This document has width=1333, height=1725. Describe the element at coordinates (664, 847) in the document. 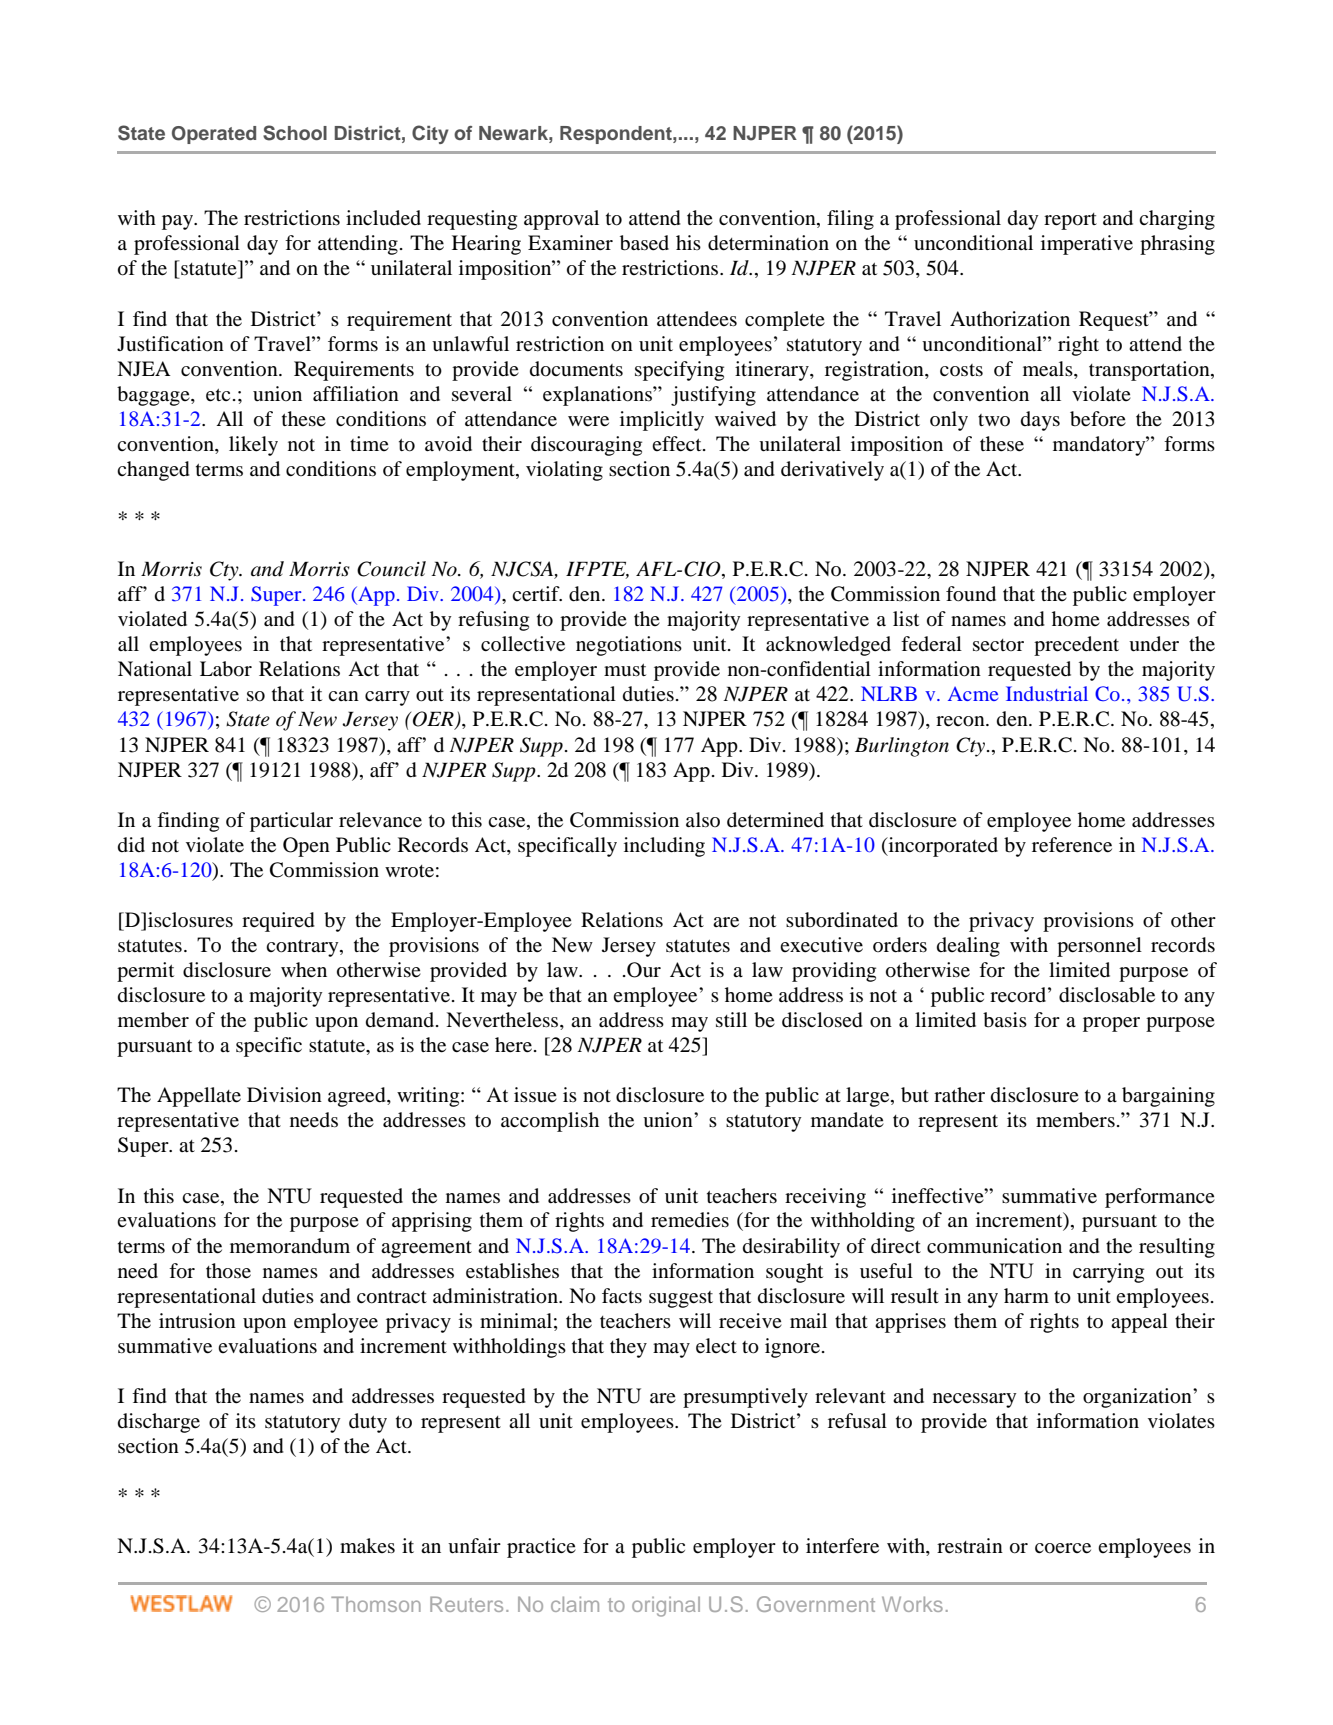

I see `including` at that location.
